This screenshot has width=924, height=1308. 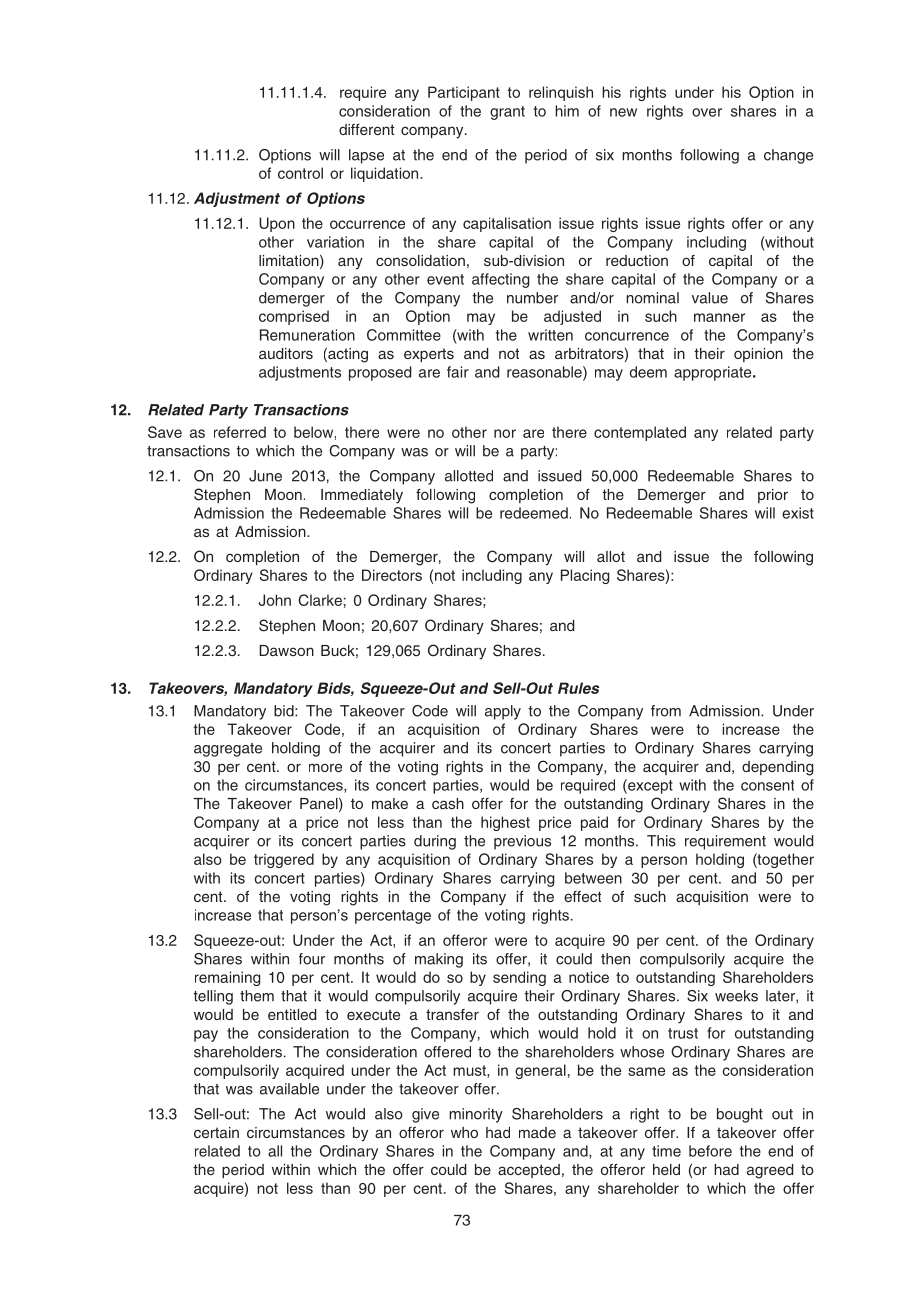 I want to click on This, so click(x=661, y=841).
